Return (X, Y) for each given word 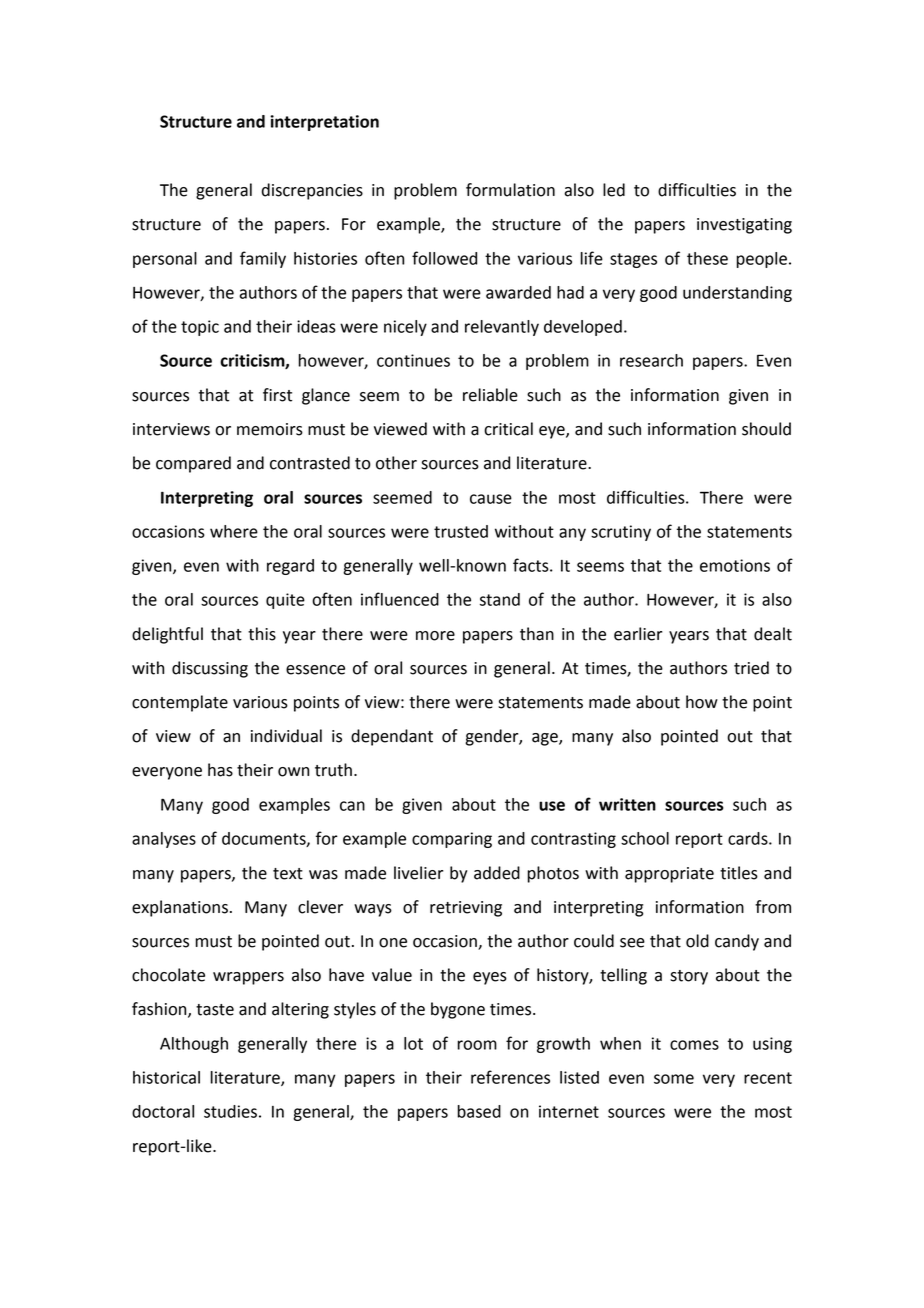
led (614, 190)
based (479, 1111)
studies (230, 1111)
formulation (510, 190)
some (674, 1079)
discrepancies (312, 191)
